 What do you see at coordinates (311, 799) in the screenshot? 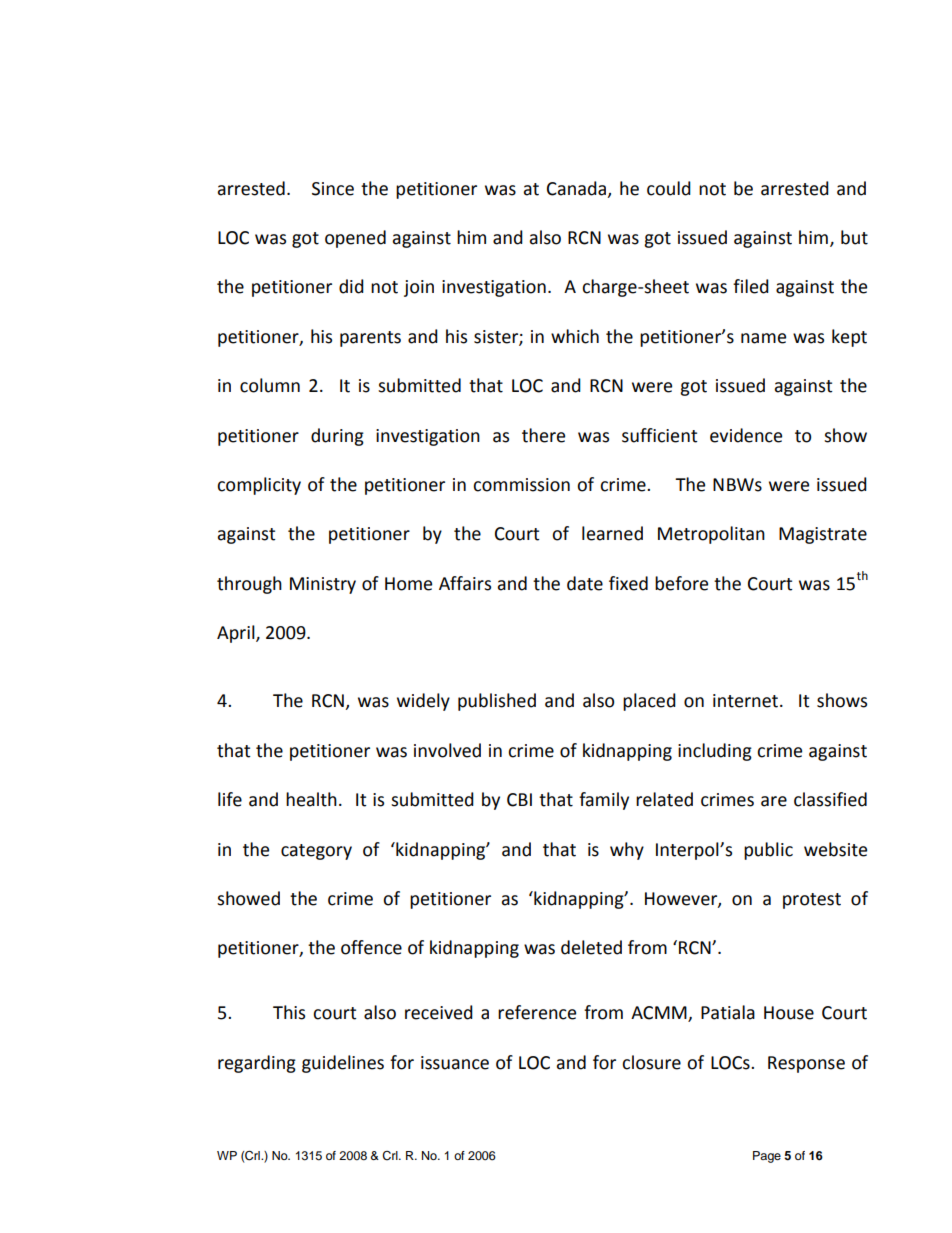
I see `health` at bounding box center [311, 799].
